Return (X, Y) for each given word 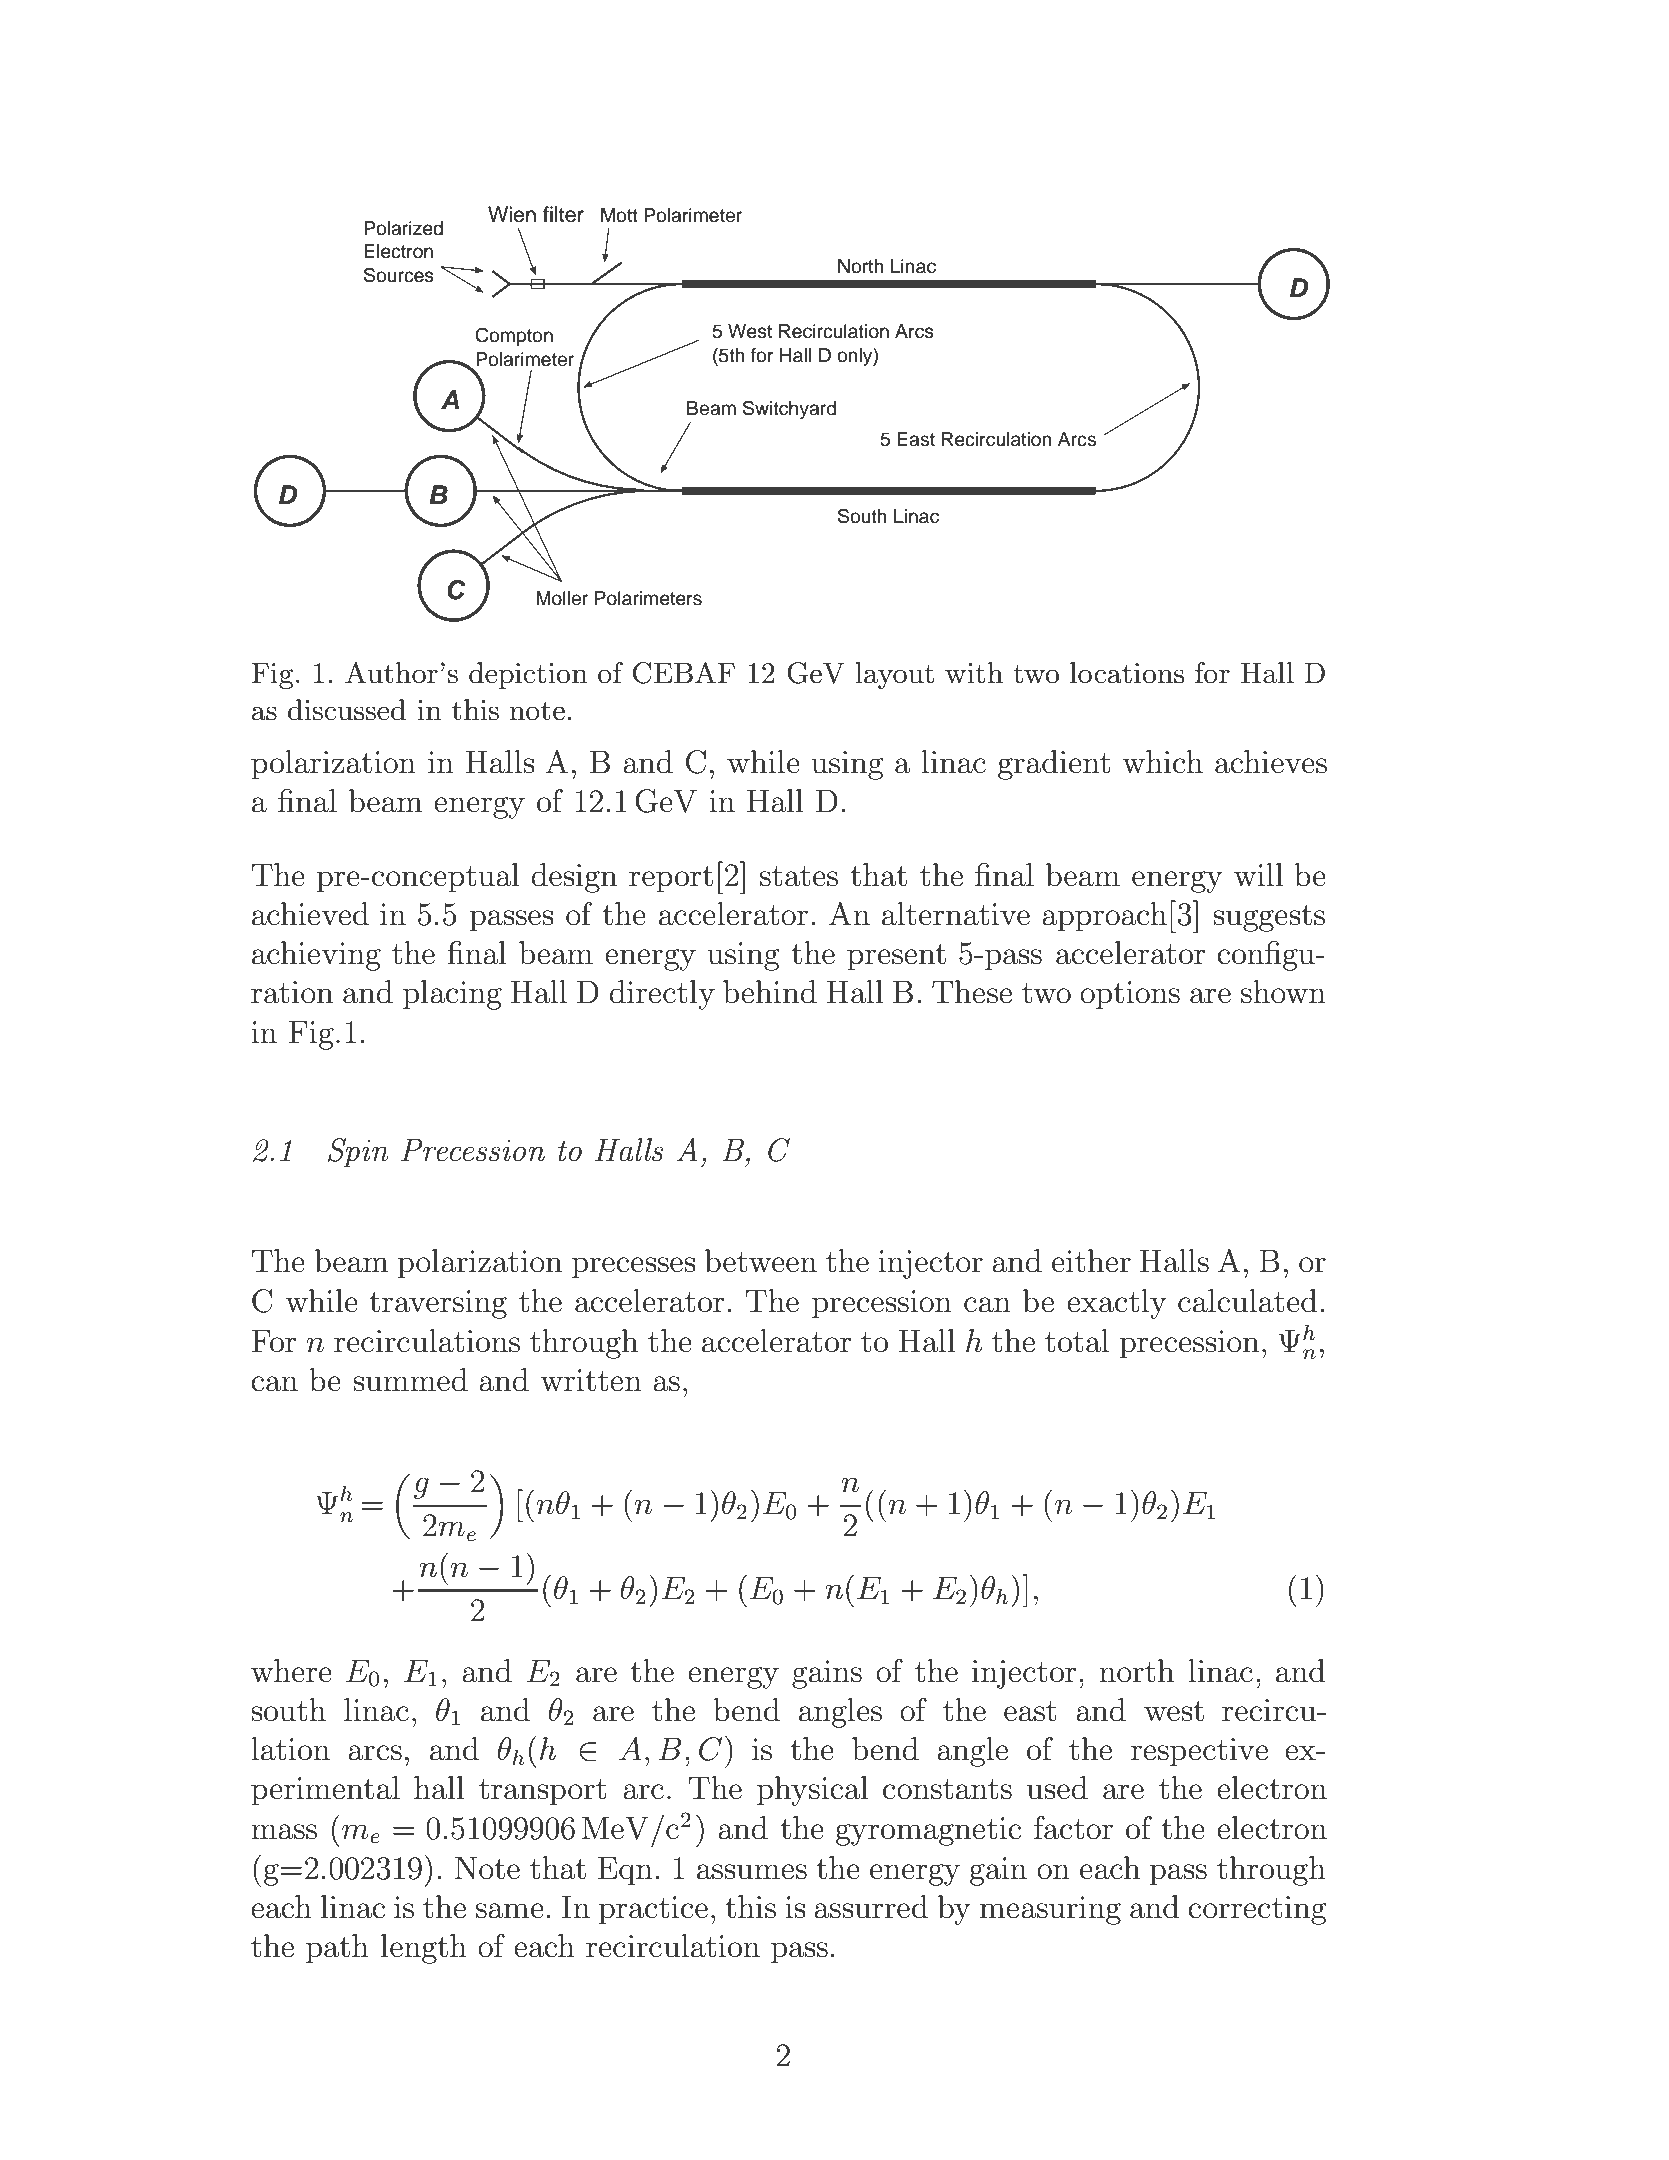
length (424, 1949)
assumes (752, 1872)
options (1130, 995)
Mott (619, 215)
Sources (399, 275)
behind (770, 992)
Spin (358, 1153)
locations (1127, 673)
